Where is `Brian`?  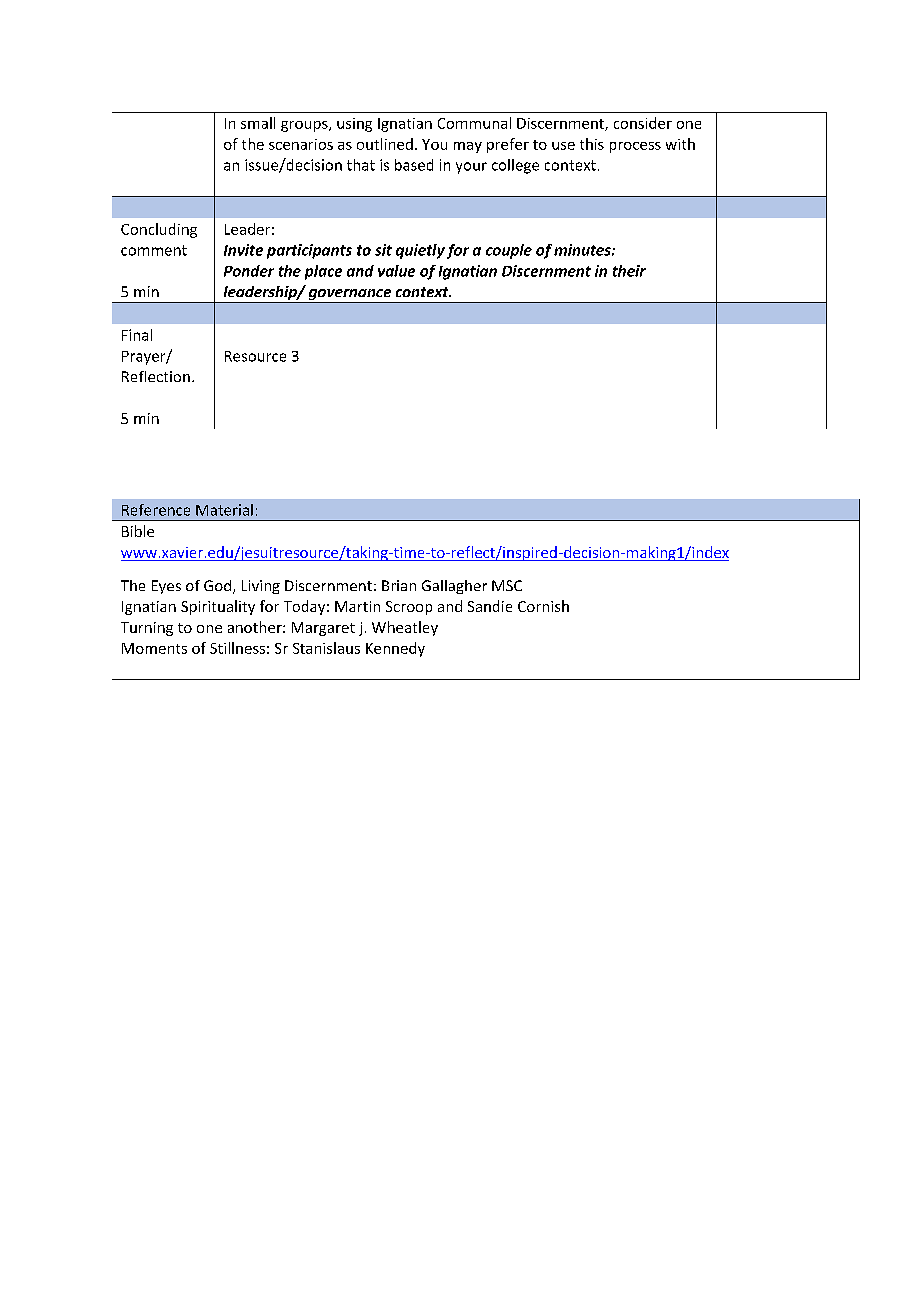
Brian is located at coordinates (399, 585).
